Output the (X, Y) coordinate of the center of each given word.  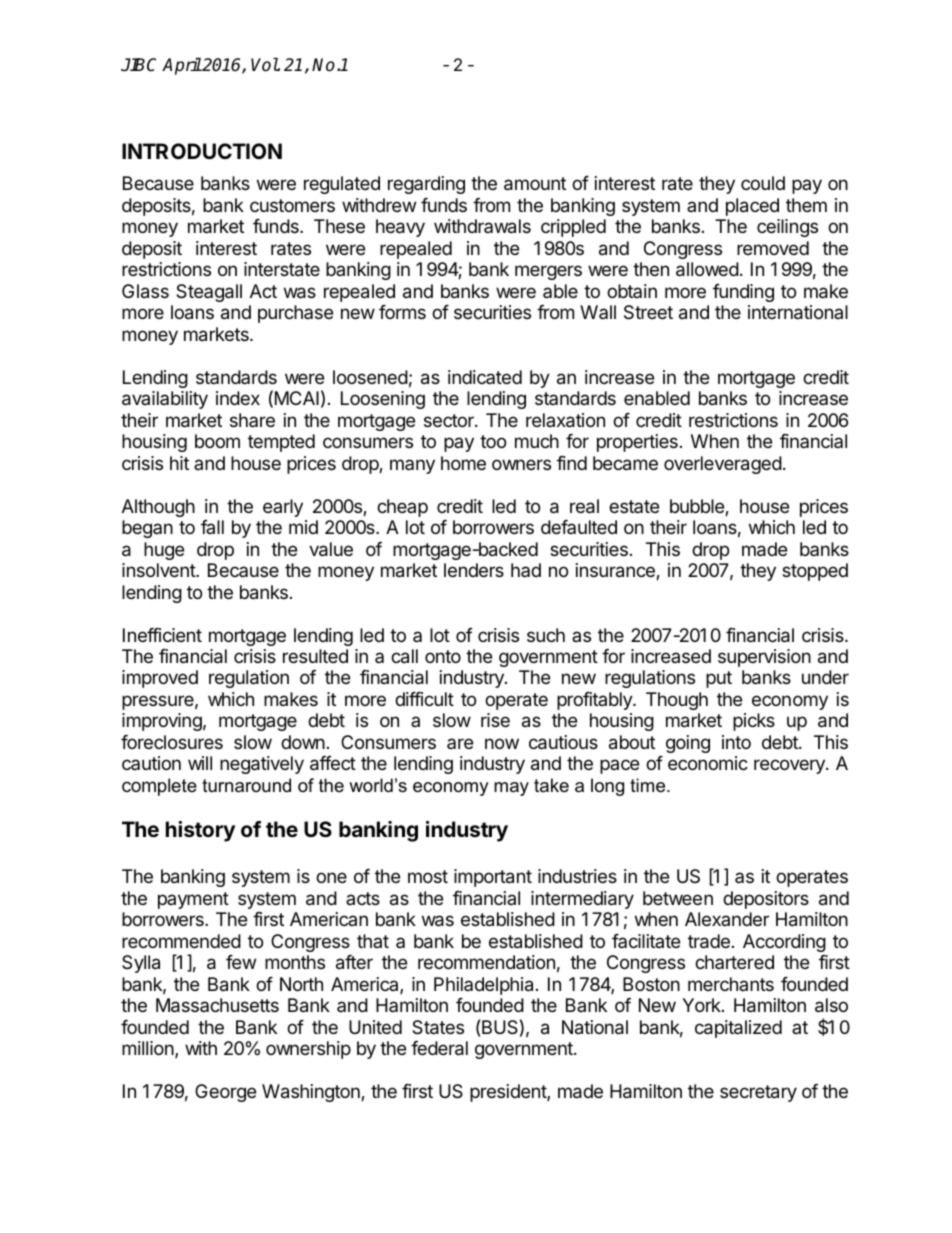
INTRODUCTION (202, 151)
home (463, 463)
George (225, 1093)
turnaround (246, 785)
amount (535, 184)
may (511, 789)
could (763, 183)
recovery (790, 766)
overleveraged (723, 465)
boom (217, 441)
